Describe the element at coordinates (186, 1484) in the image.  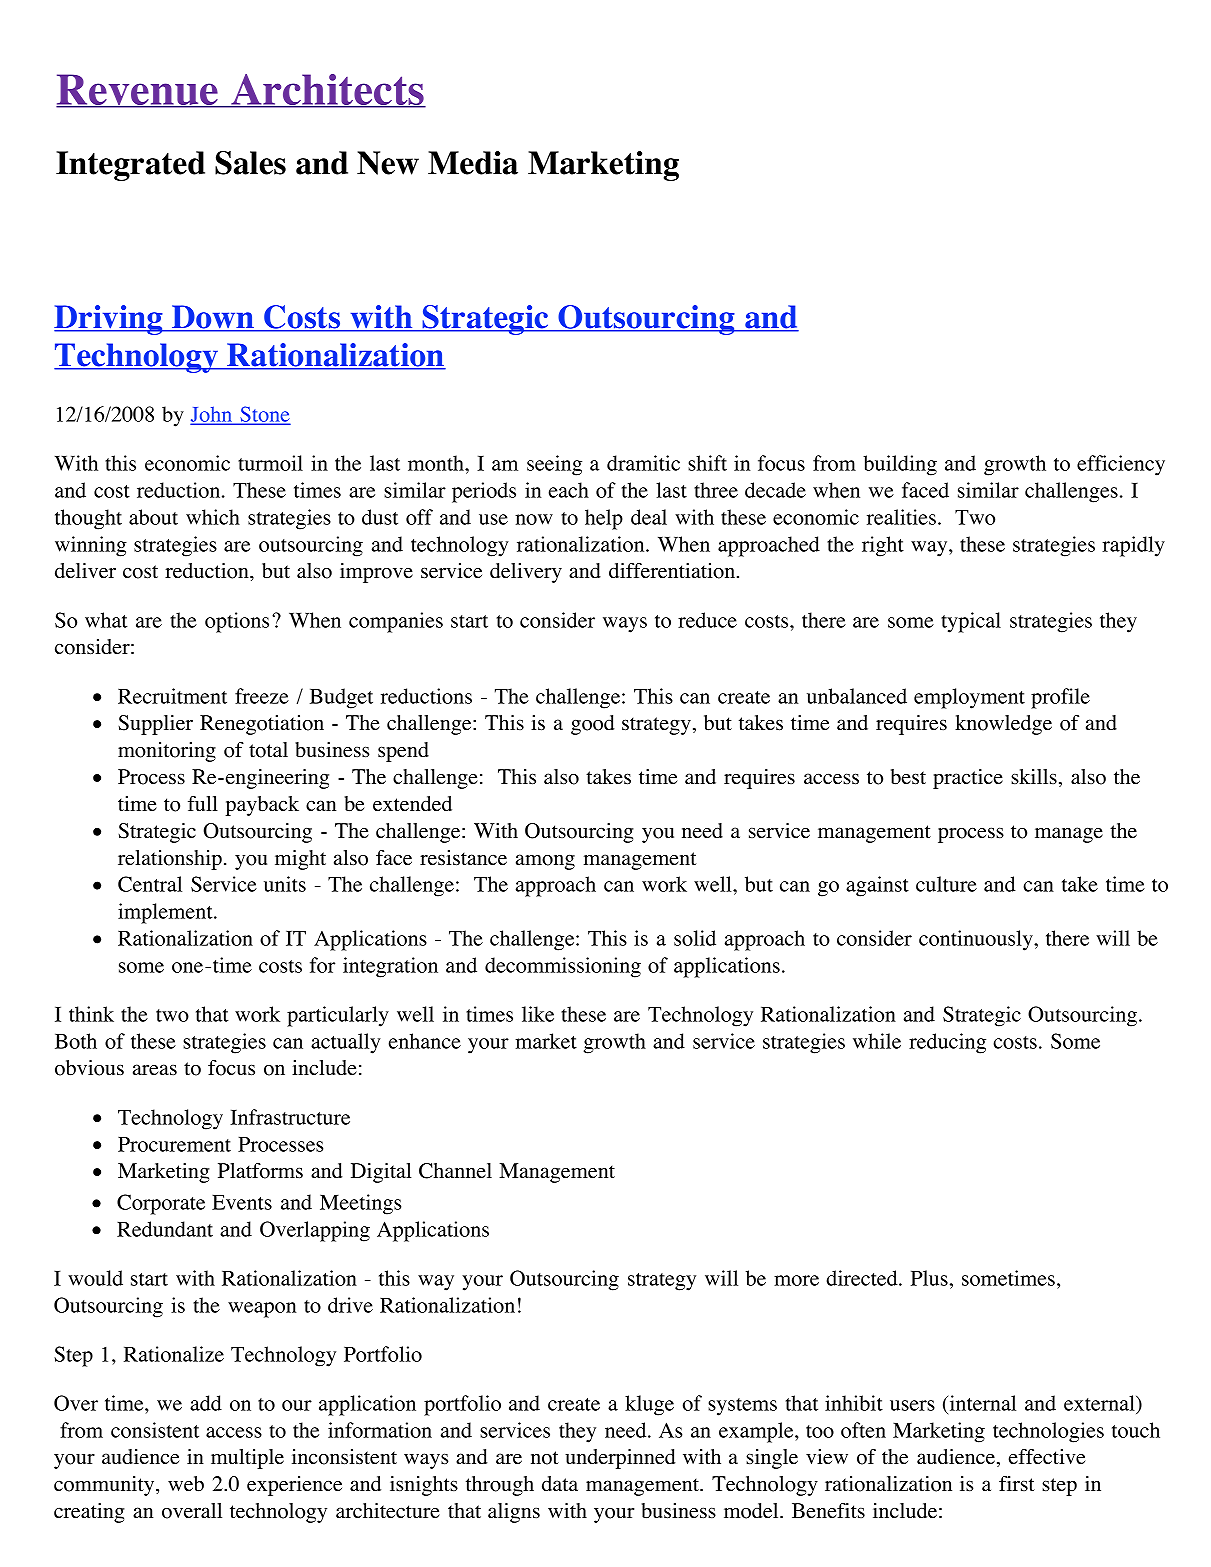
I see `web` at that location.
